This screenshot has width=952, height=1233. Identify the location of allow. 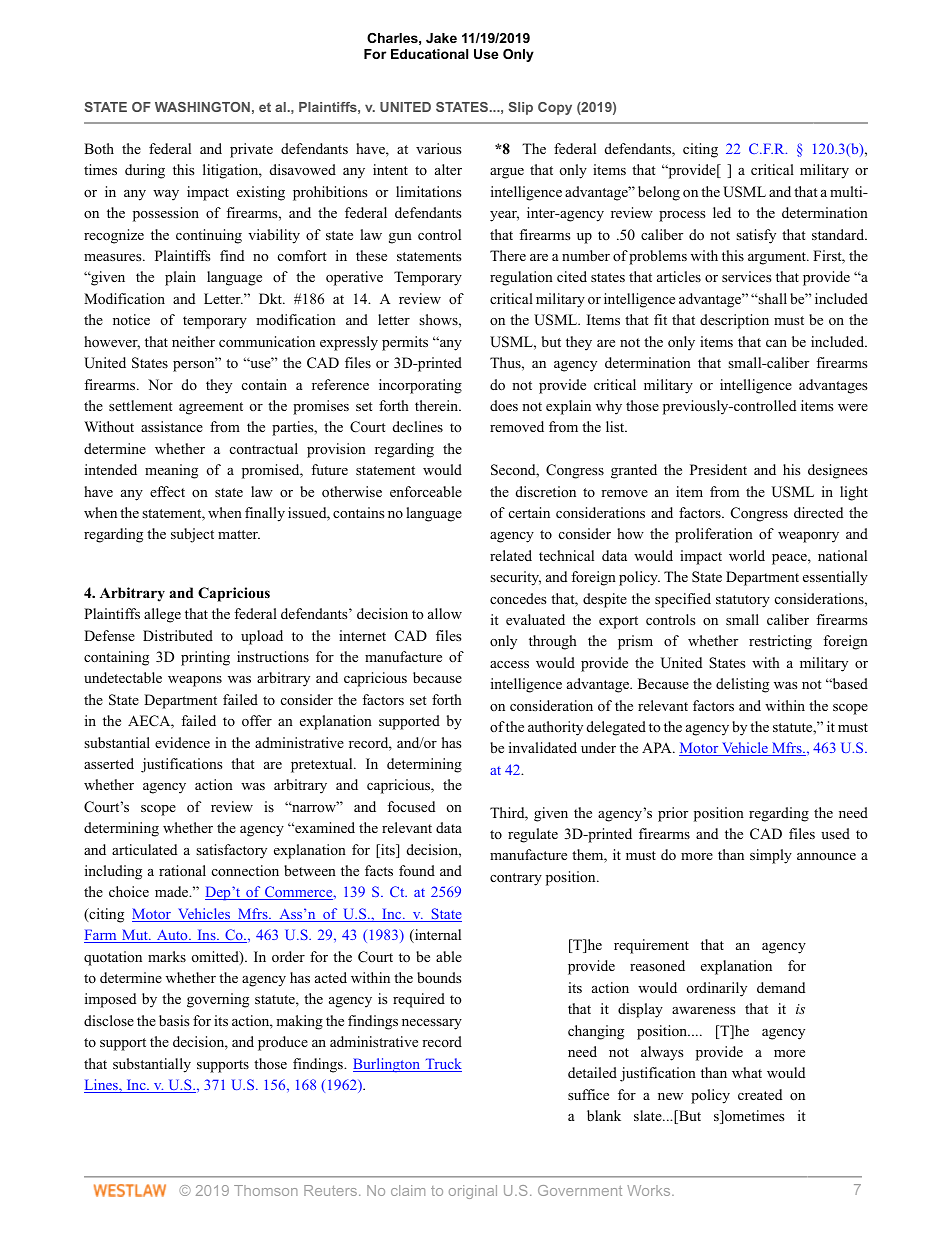
(445, 614).
